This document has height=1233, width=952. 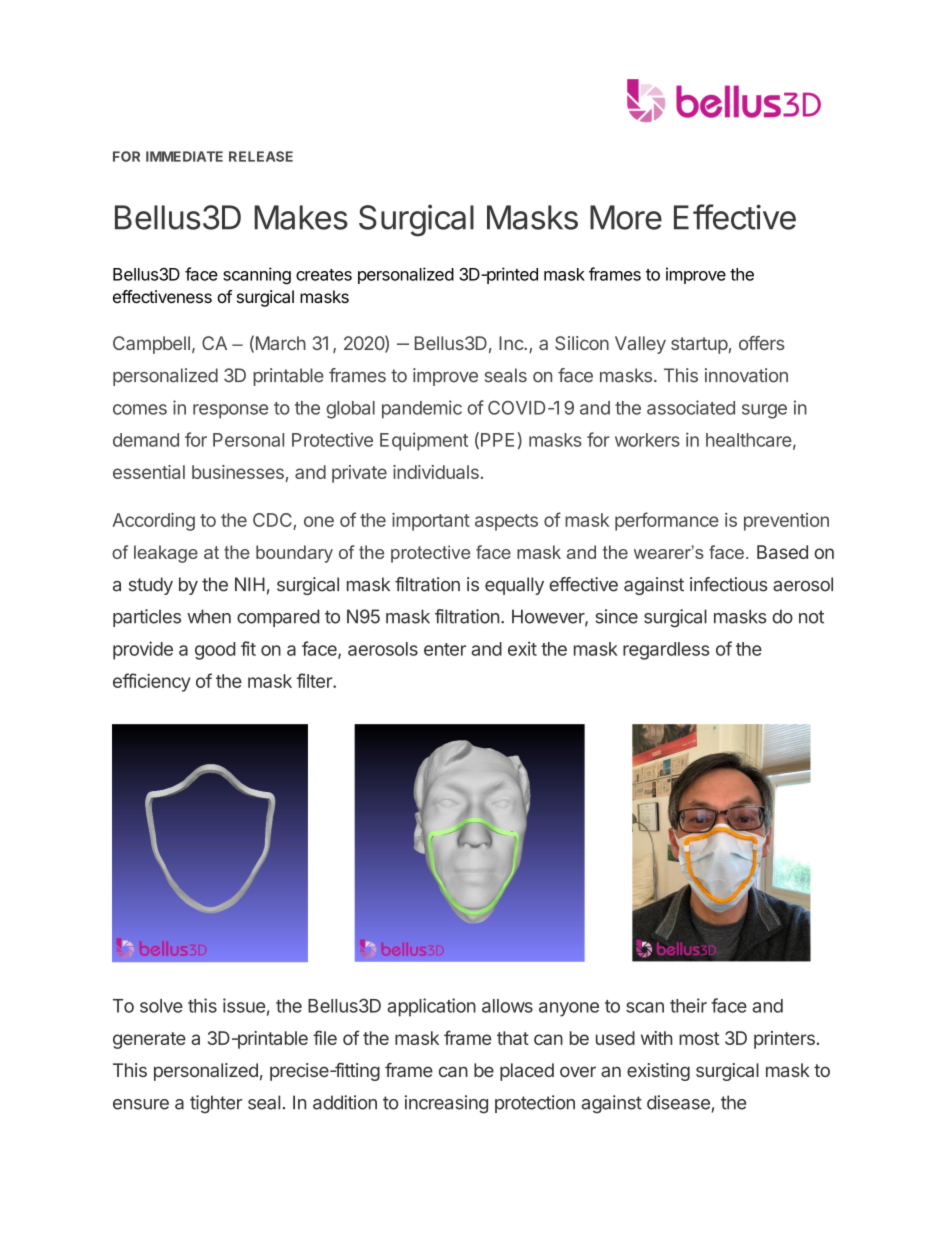 I want to click on tighter, so click(x=216, y=1104).
